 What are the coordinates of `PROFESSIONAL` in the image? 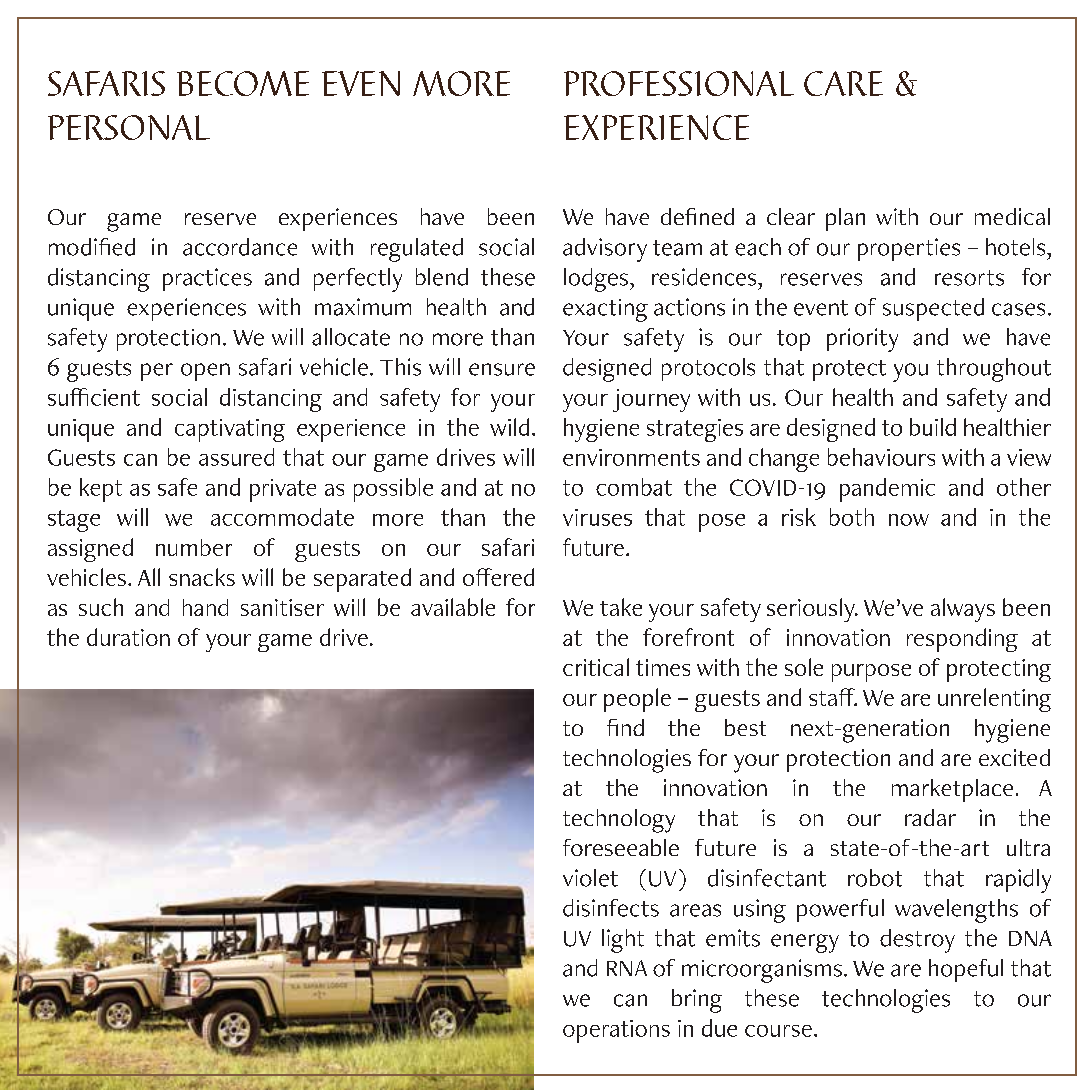 It's located at (679, 83).
